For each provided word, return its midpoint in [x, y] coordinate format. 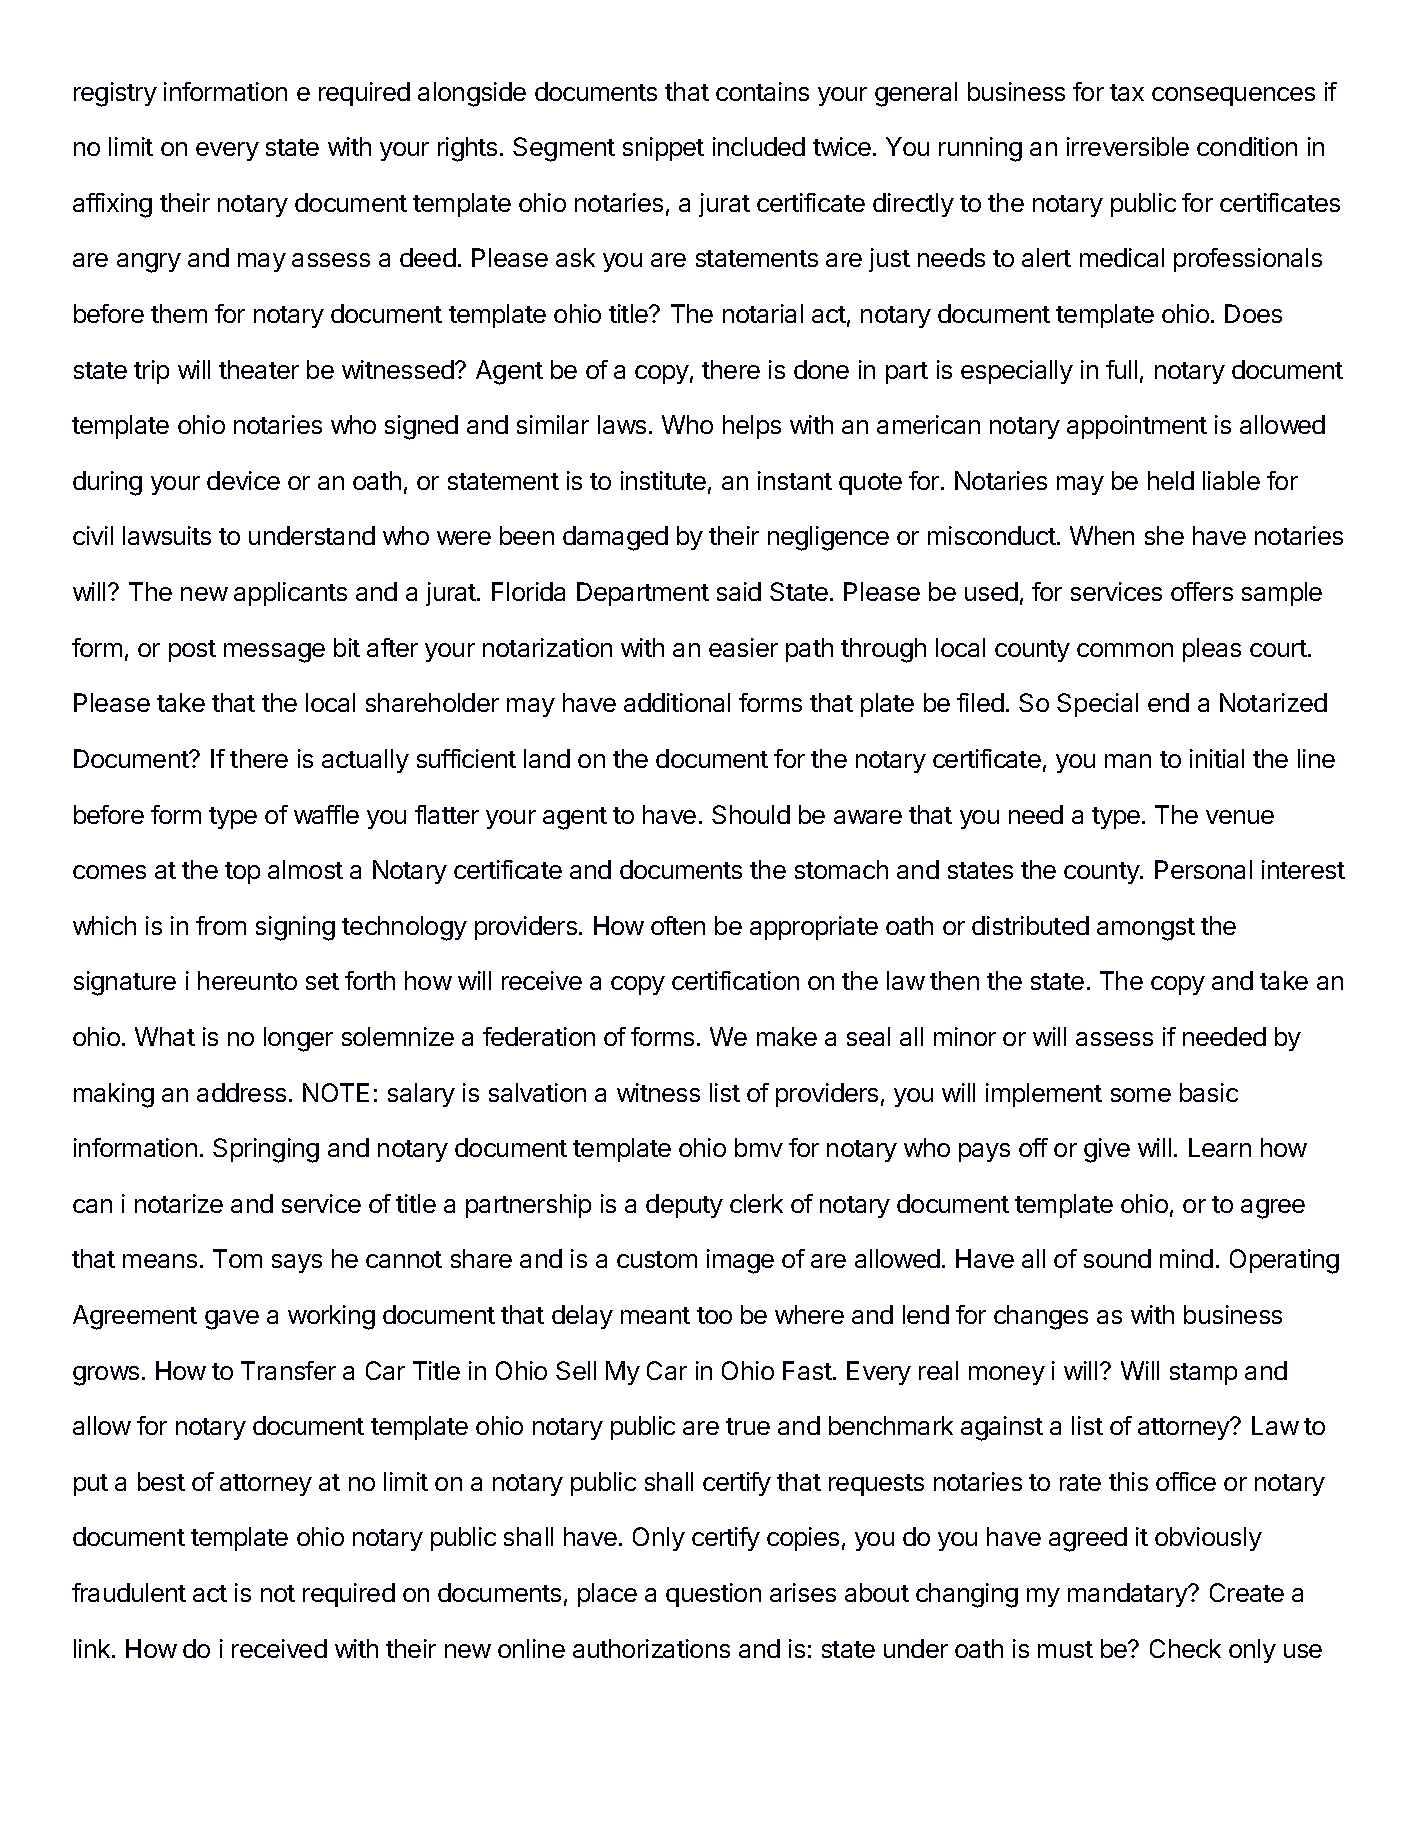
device [243, 480]
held [1171, 480]
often [678, 925]
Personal [1203, 869]
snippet [663, 149]
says [297, 1263]
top [242, 873]
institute [663, 480]
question [713, 1595]
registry [115, 94]
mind [1186, 1258]
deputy [684, 1206]
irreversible [1128, 146]
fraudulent [129, 1592]
